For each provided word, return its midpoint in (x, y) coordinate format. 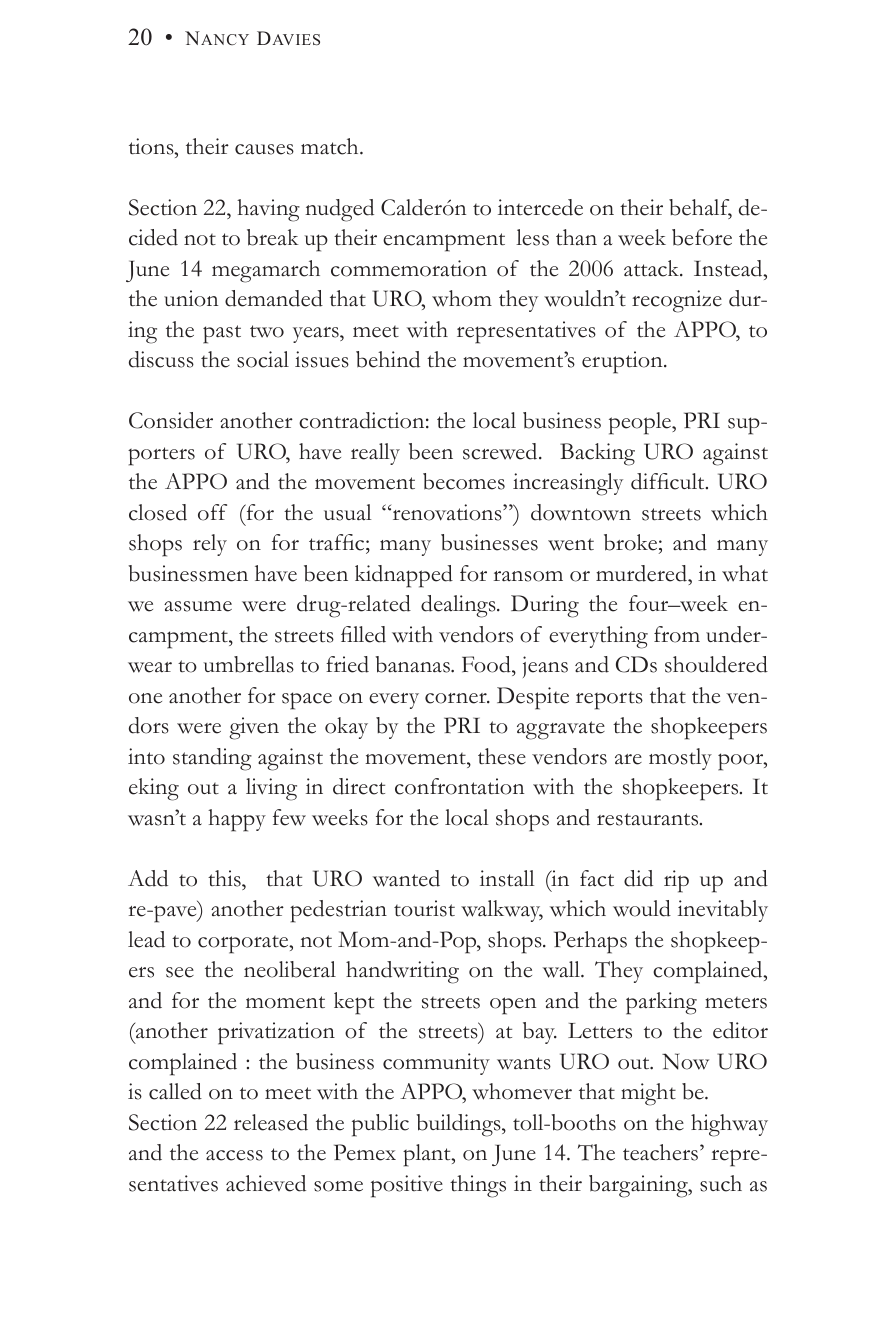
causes (264, 149)
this (225, 878)
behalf (700, 208)
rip (676, 881)
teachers (660, 1152)
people (641, 423)
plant (428, 1155)
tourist (424, 908)
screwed (501, 451)
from (677, 634)
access (234, 1155)
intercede (540, 207)
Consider (171, 420)
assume (198, 606)
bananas (413, 664)
